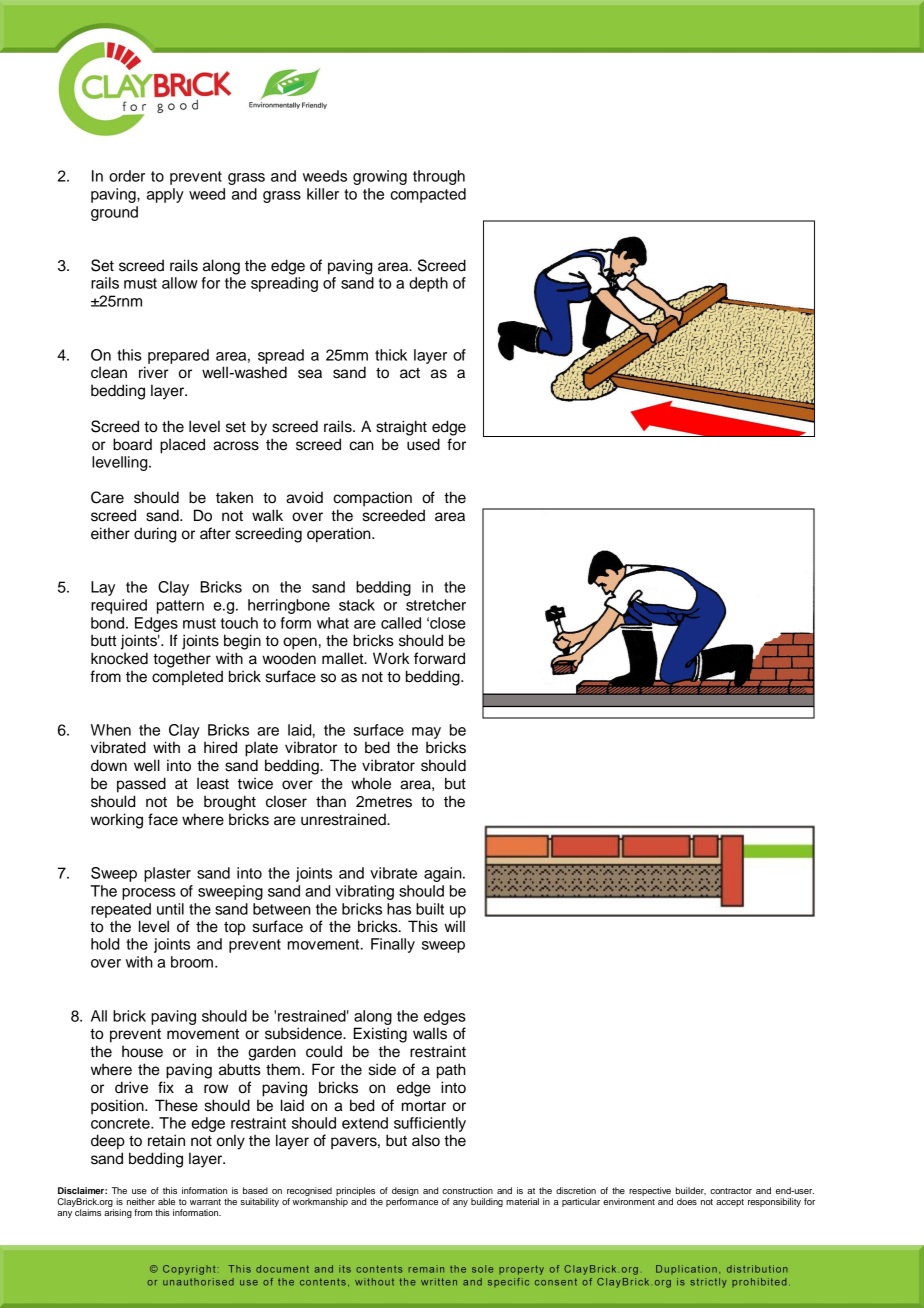 This document has width=924, height=1308. What do you see at coordinates (166, 1201) in the document?
I see `able` at bounding box center [166, 1201].
